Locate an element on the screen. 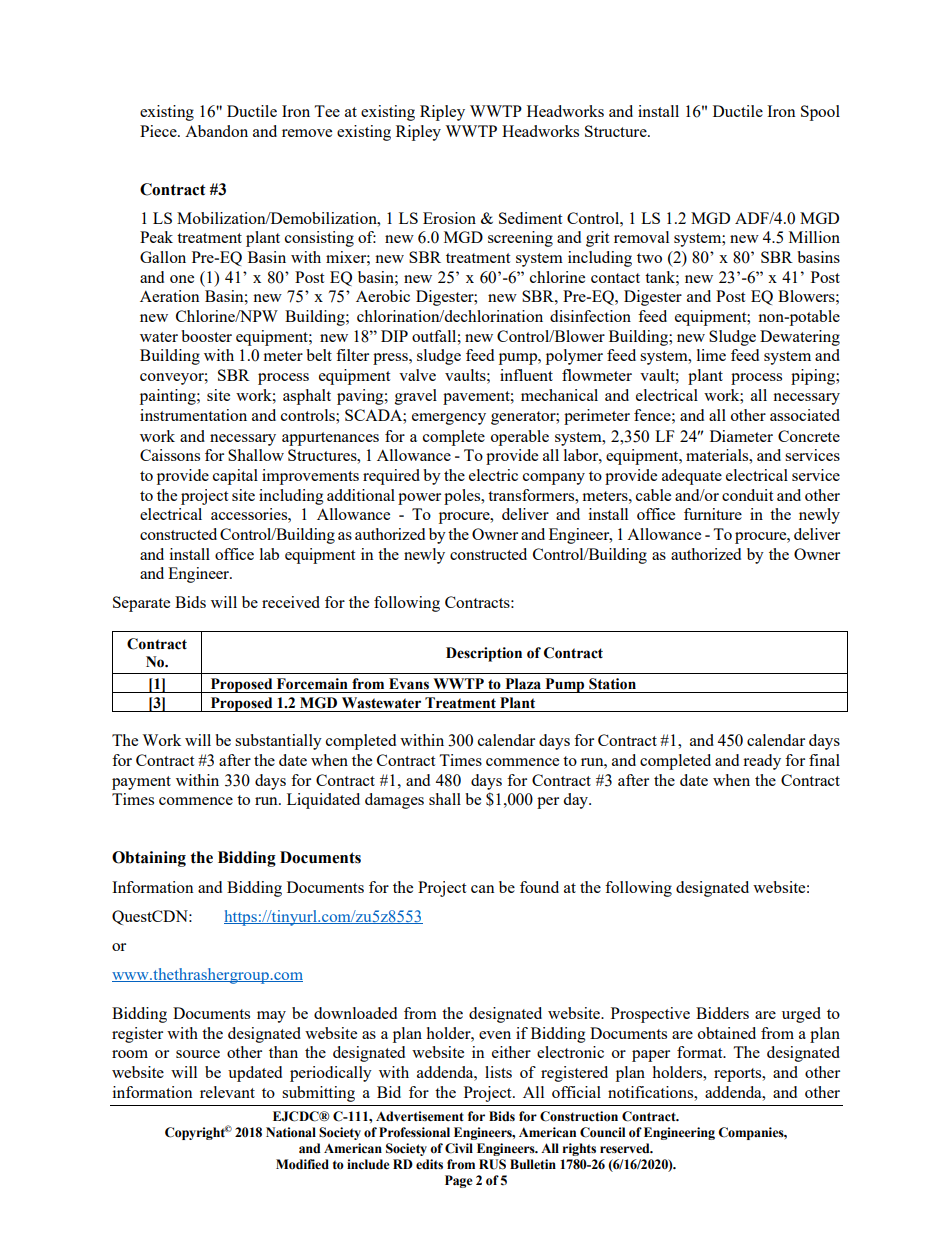 The image size is (952, 1233). Erosion is located at coordinates (449, 218).
